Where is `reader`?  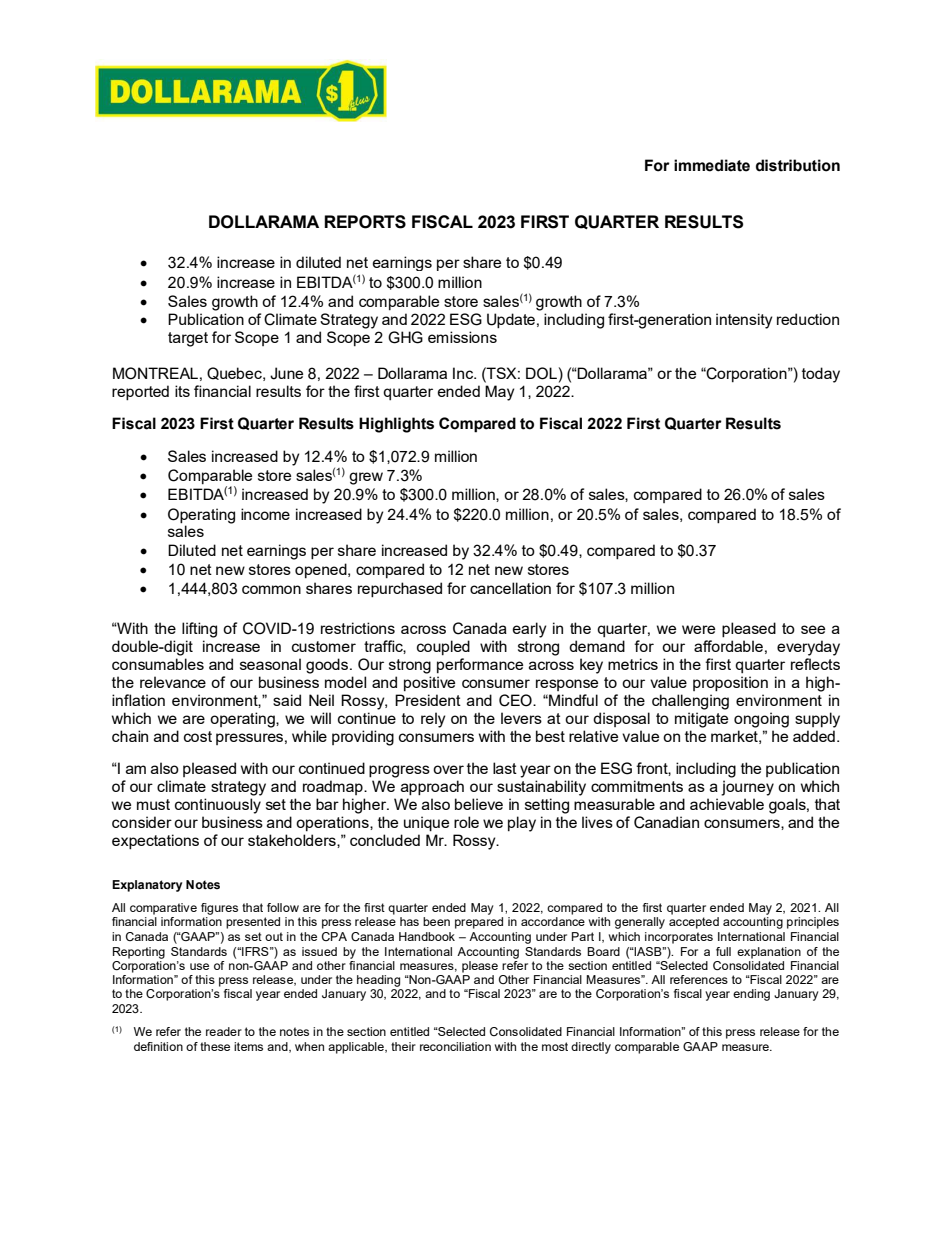 reader is located at coordinates (224, 1031).
